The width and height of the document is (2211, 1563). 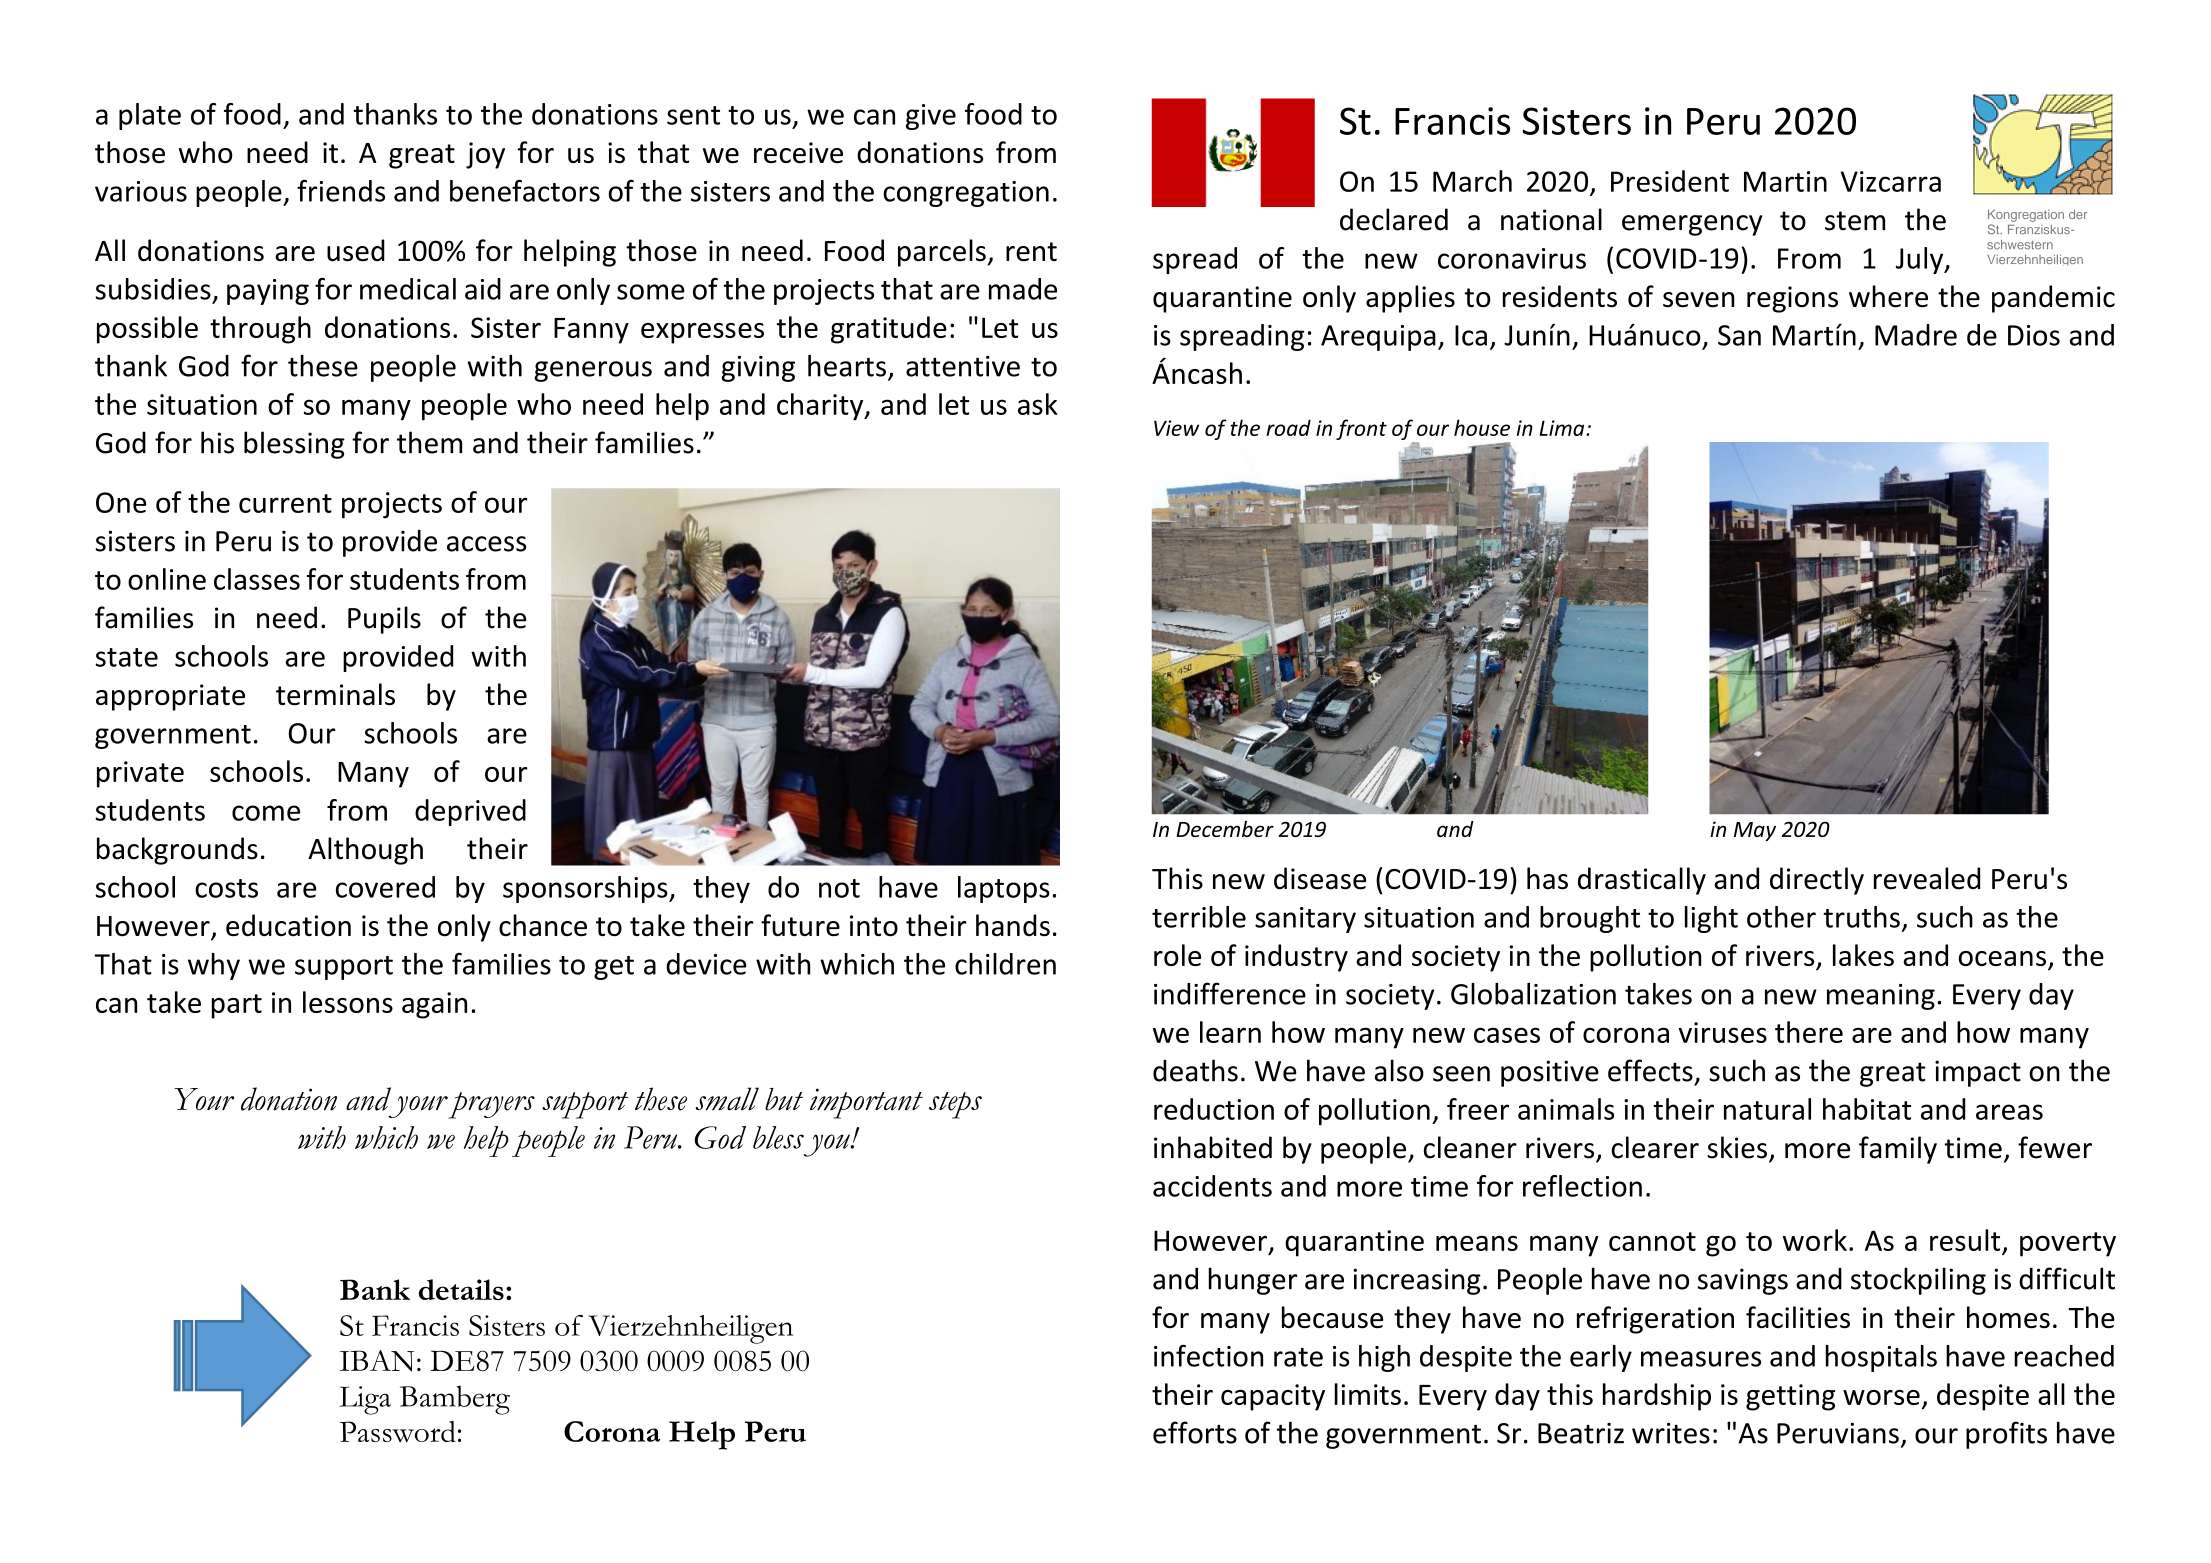 What do you see at coordinates (1670, 181) in the document?
I see `President` at bounding box center [1670, 181].
